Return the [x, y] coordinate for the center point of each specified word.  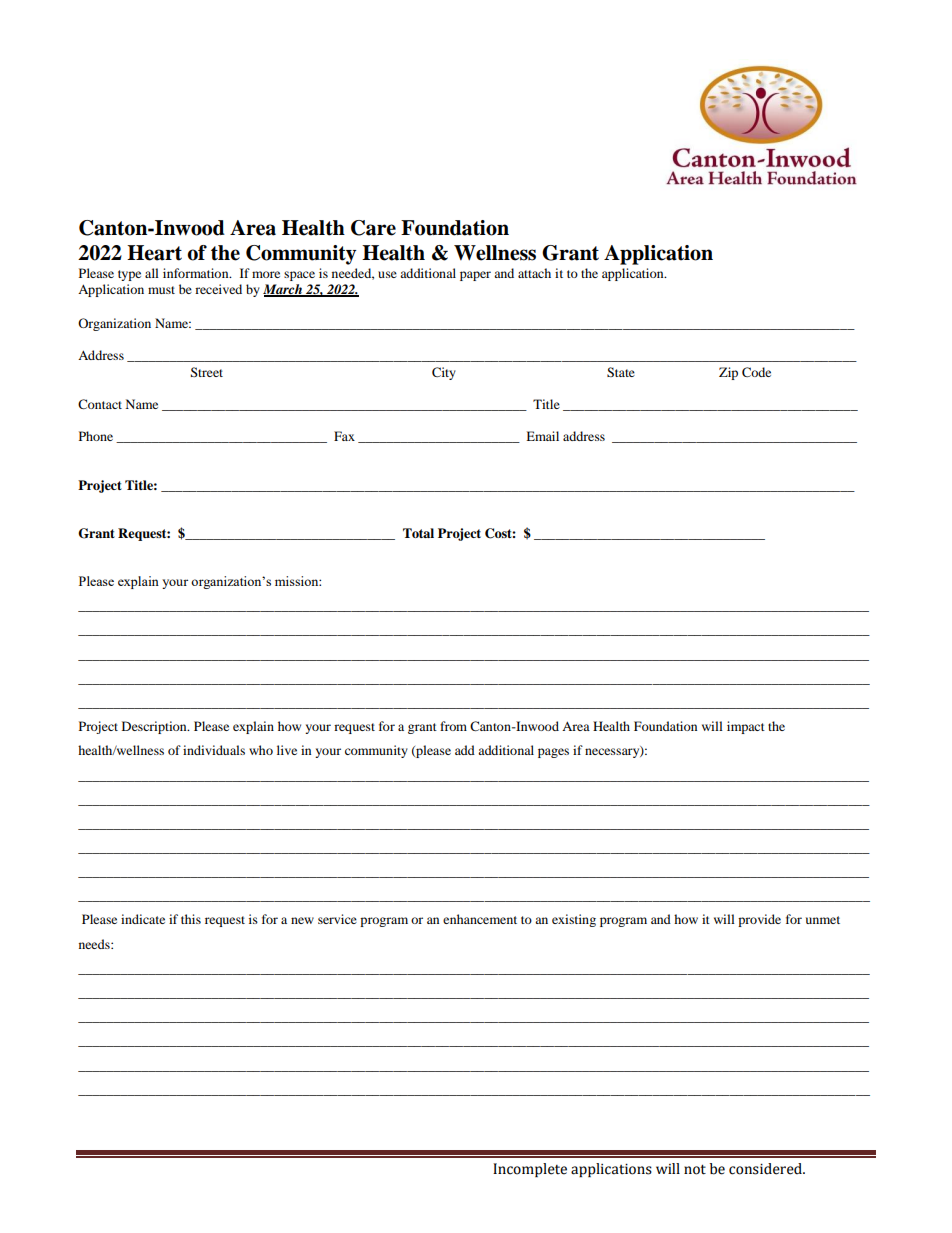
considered [766, 1169]
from [453, 726]
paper [475, 276]
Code [756, 372]
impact [746, 727]
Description [155, 727]
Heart [154, 253]
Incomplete [530, 1170]
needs [95, 944]
